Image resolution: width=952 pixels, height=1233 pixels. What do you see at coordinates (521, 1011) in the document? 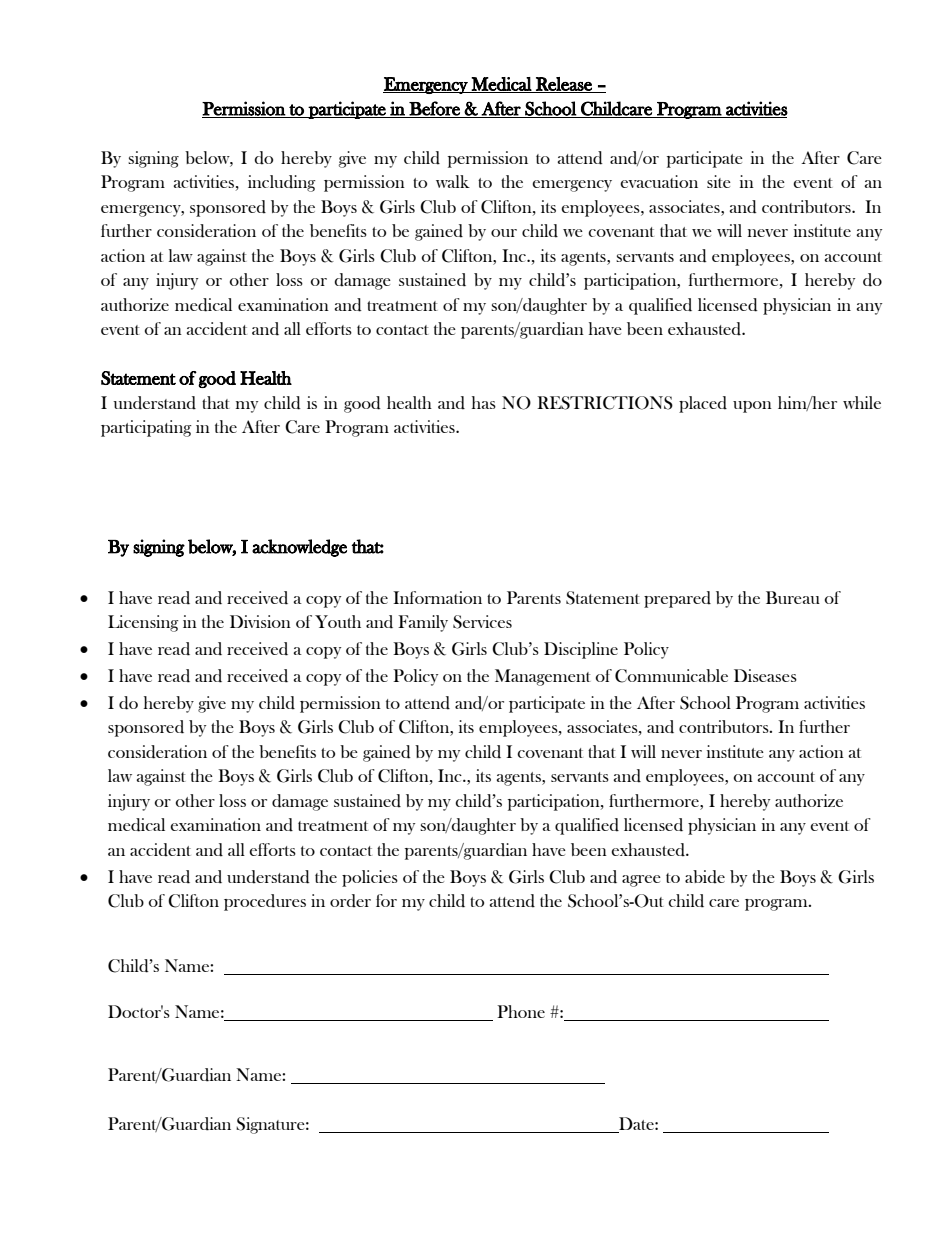
I see `Phone` at bounding box center [521, 1011].
